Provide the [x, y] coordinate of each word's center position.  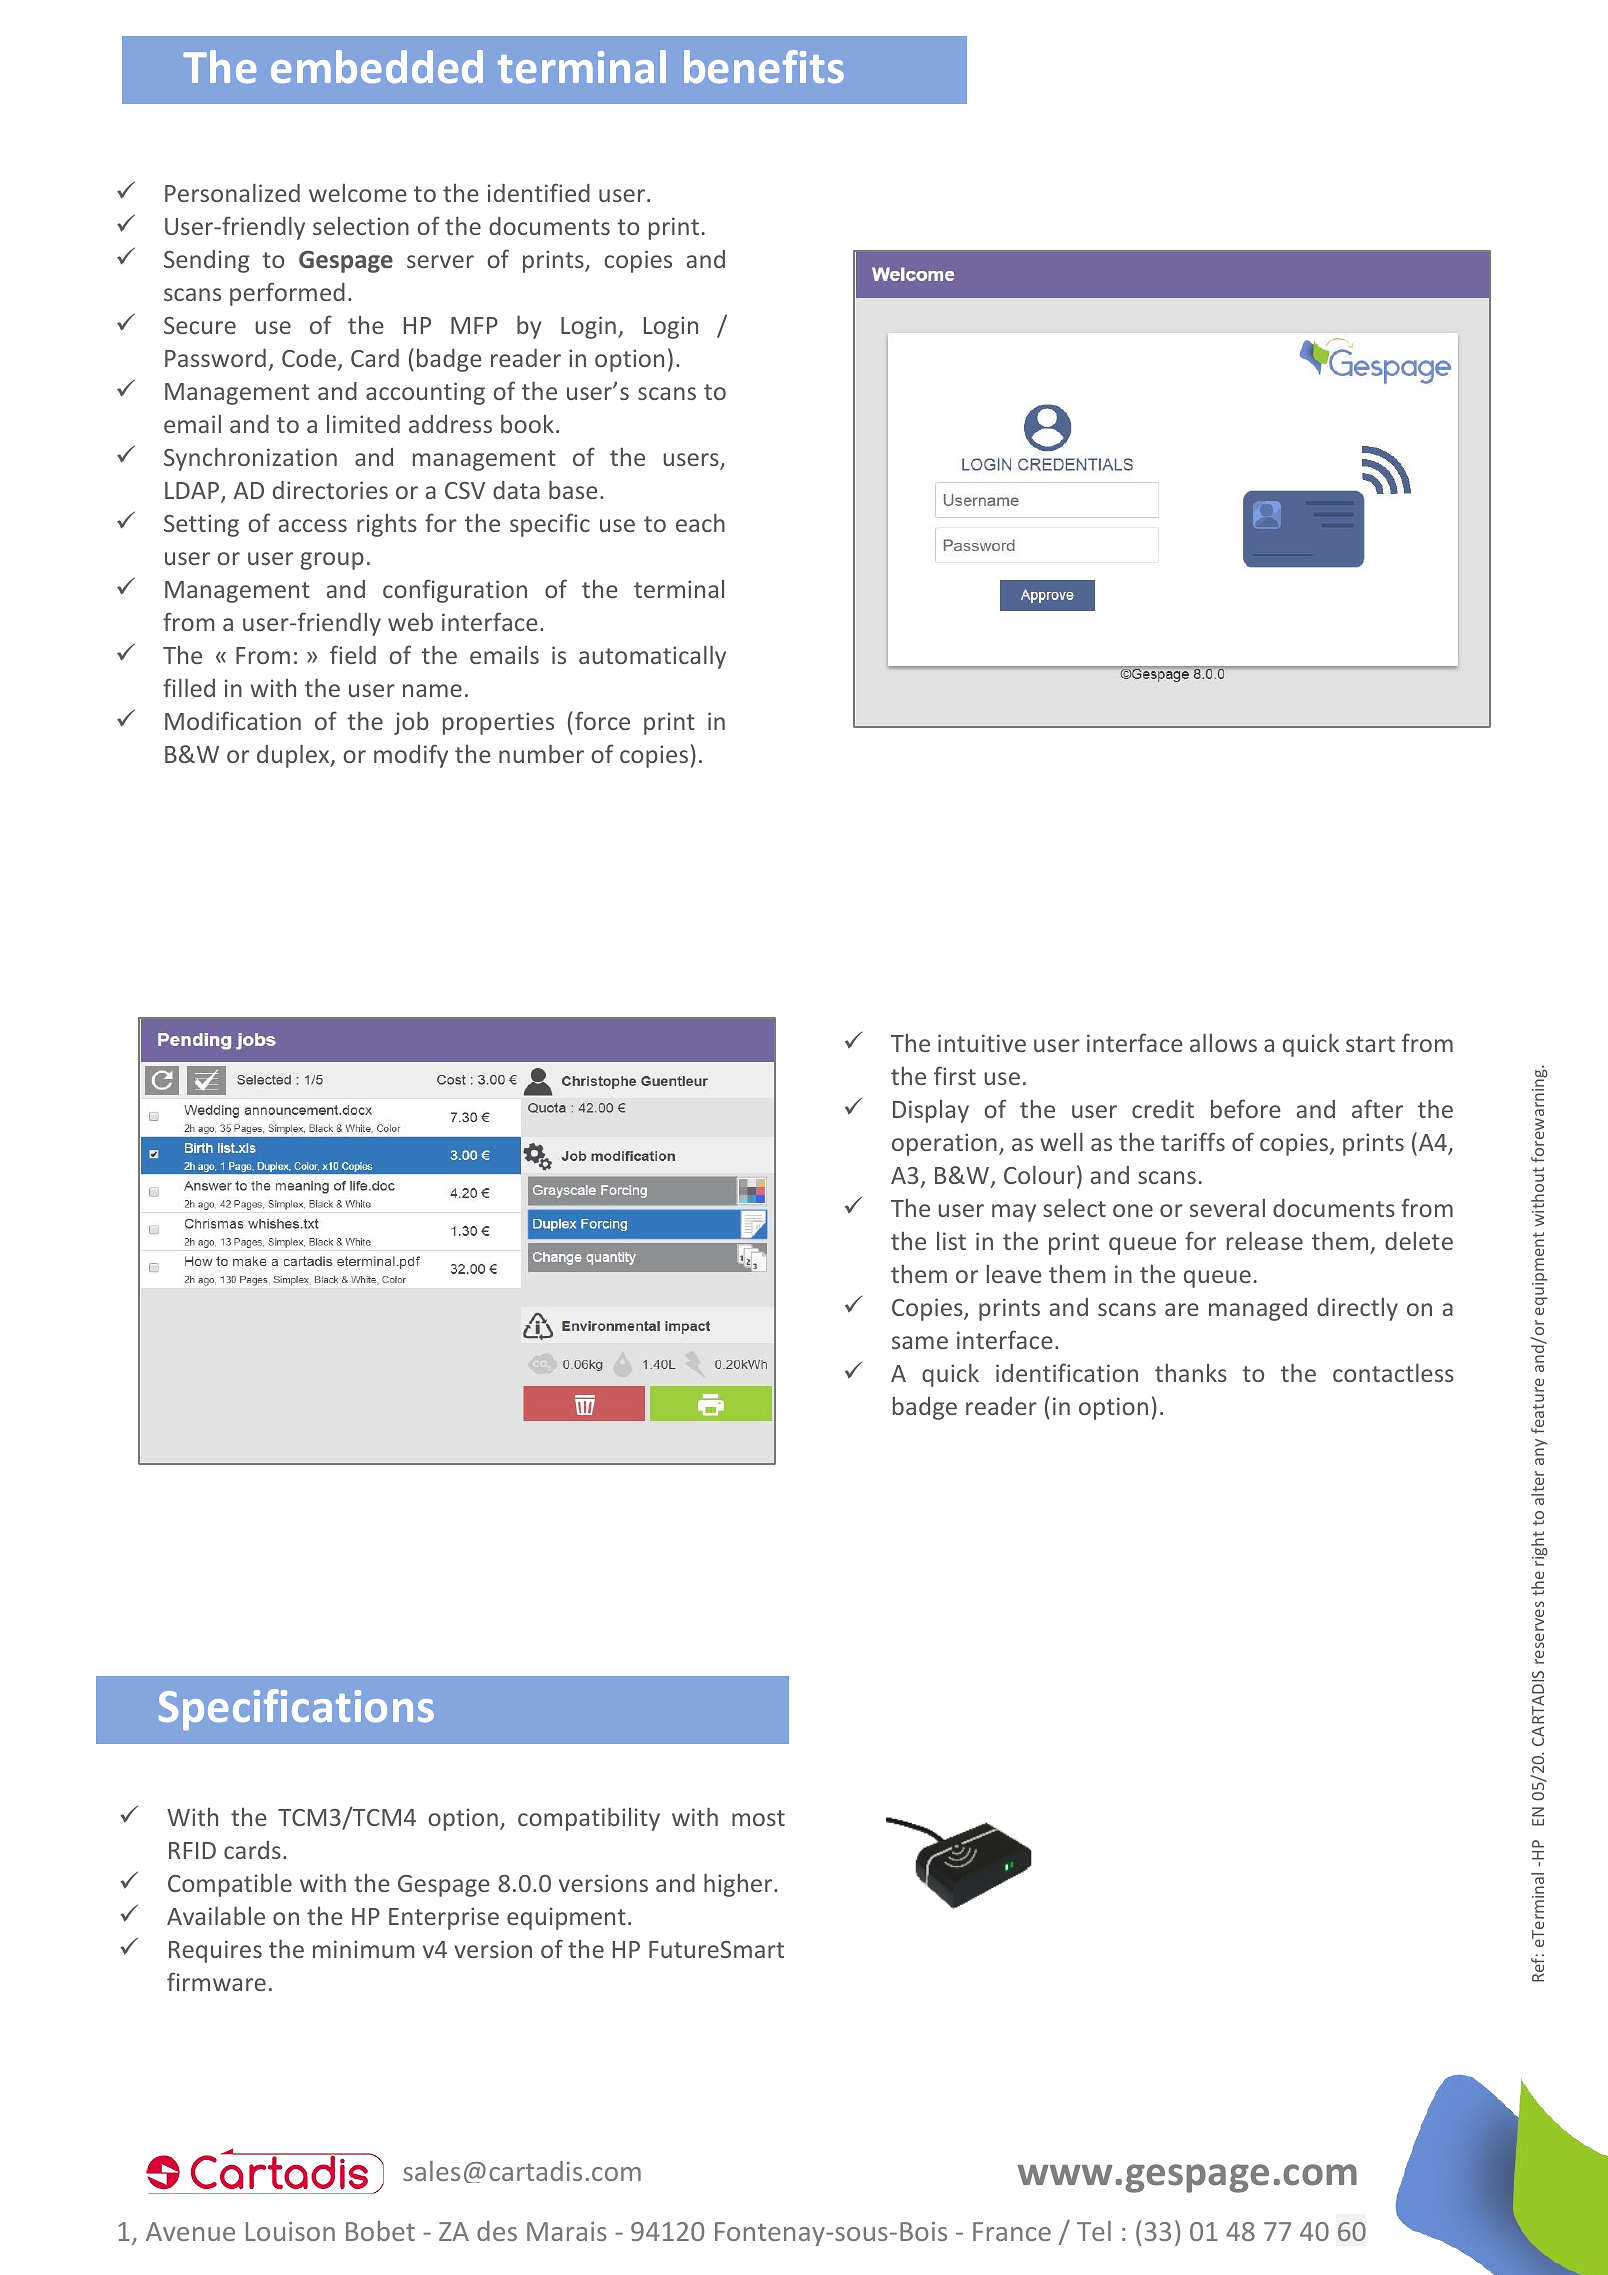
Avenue [190, 2231]
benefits [764, 66]
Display [931, 1111]
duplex [294, 756]
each [700, 523]
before [1246, 1108]
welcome [358, 193]
